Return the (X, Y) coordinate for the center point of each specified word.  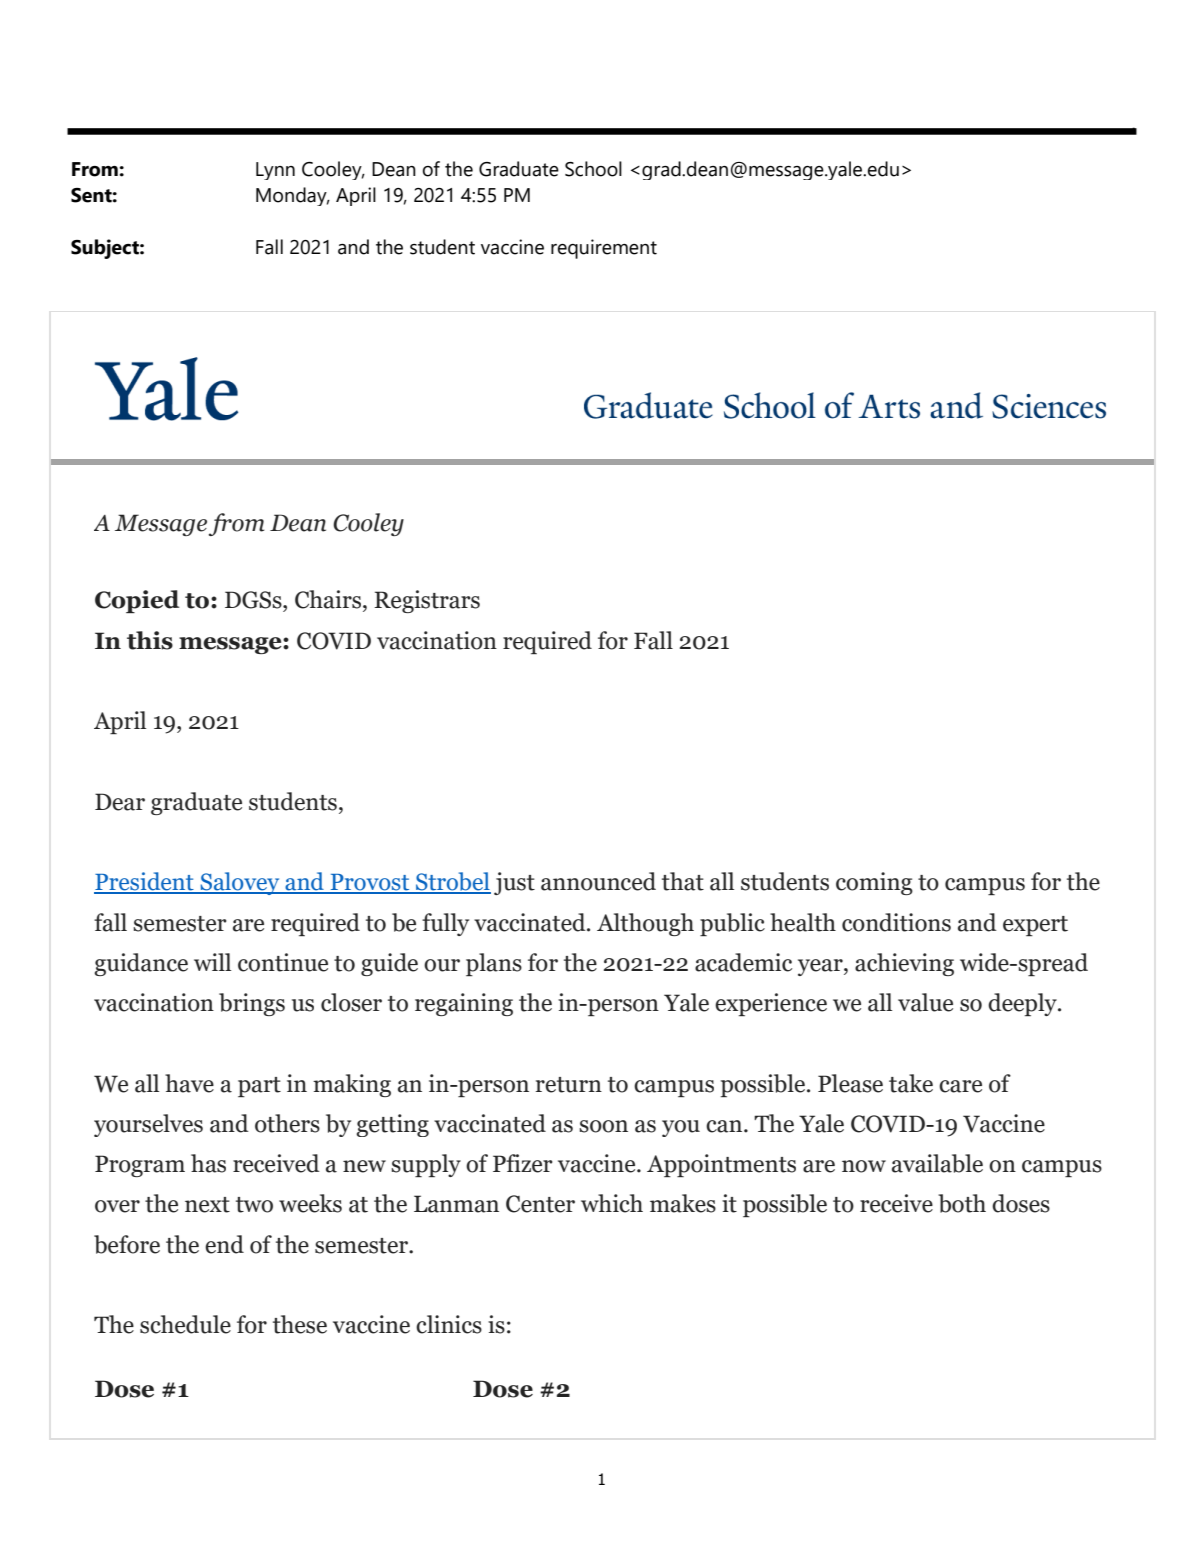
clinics (449, 1324)
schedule (185, 1324)
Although (645, 924)
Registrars (427, 601)
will (212, 962)
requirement (604, 249)
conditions (896, 922)
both (962, 1203)
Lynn (275, 171)
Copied (137, 601)
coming (874, 883)
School (593, 169)
